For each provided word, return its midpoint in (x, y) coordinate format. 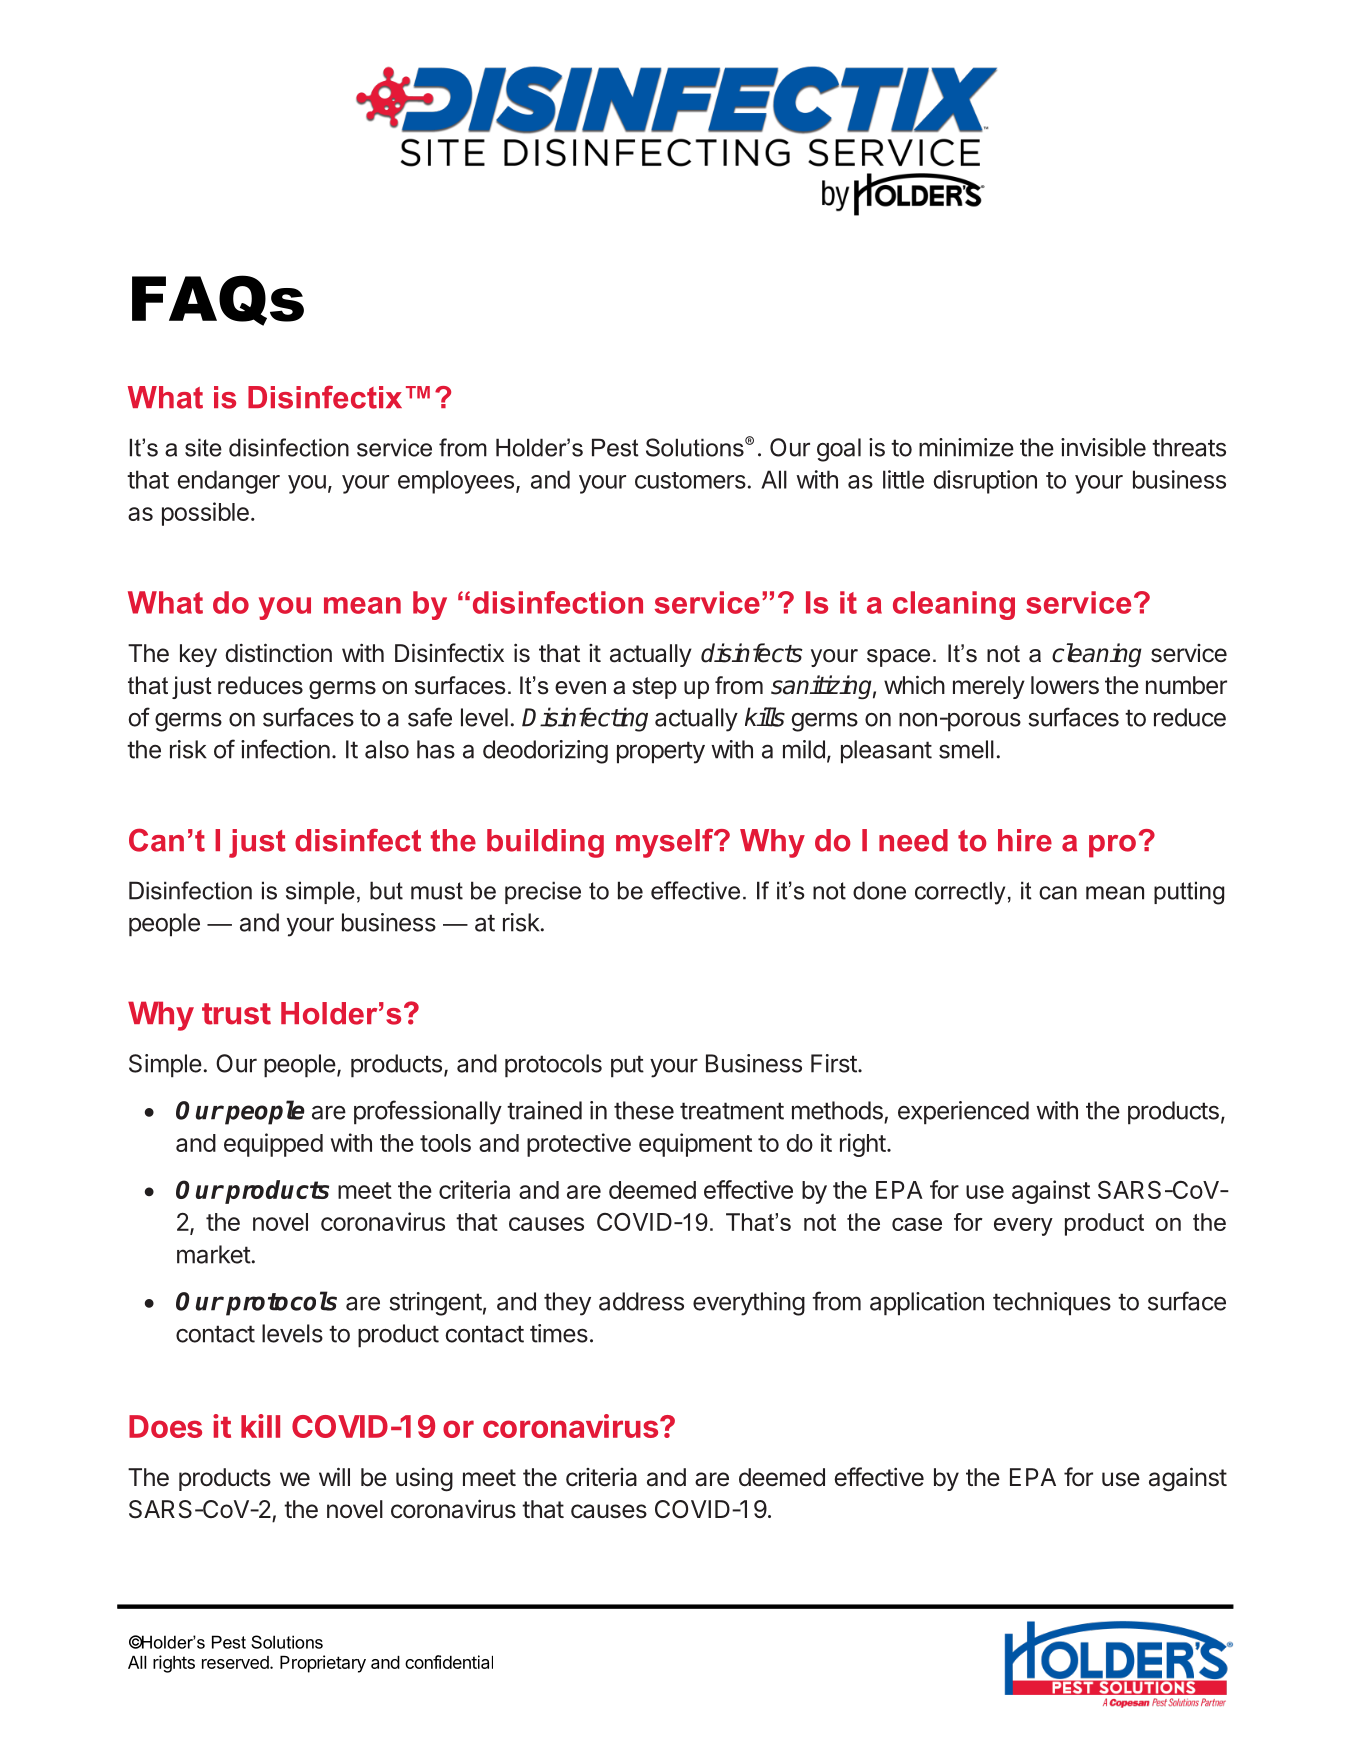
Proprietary (323, 1664)
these (644, 1110)
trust (236, 1014)
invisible (1103, 447)
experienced (963, 1113)
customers (690, 480)
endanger (229, 482)
